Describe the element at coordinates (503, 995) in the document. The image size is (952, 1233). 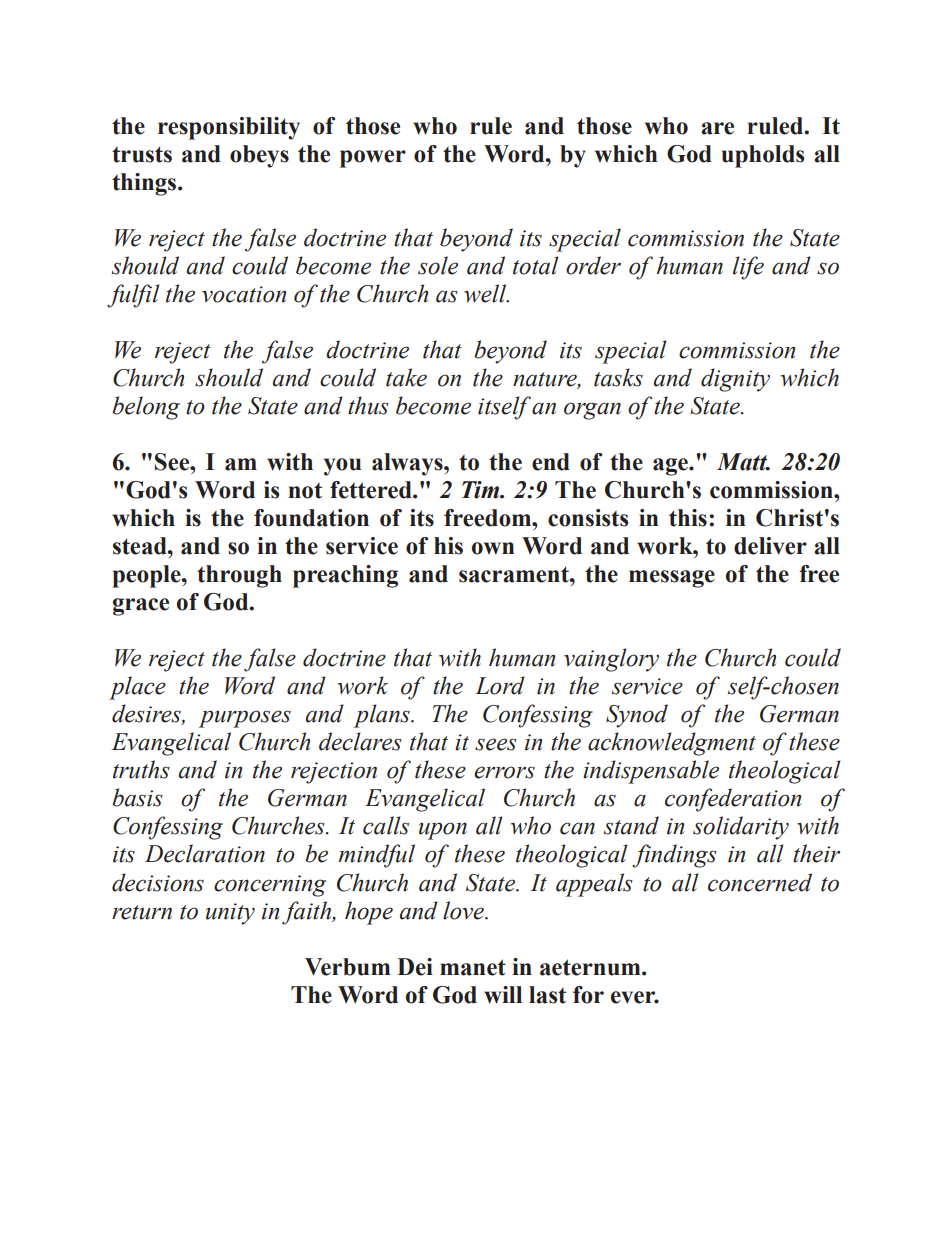
I see `will` at that location.
